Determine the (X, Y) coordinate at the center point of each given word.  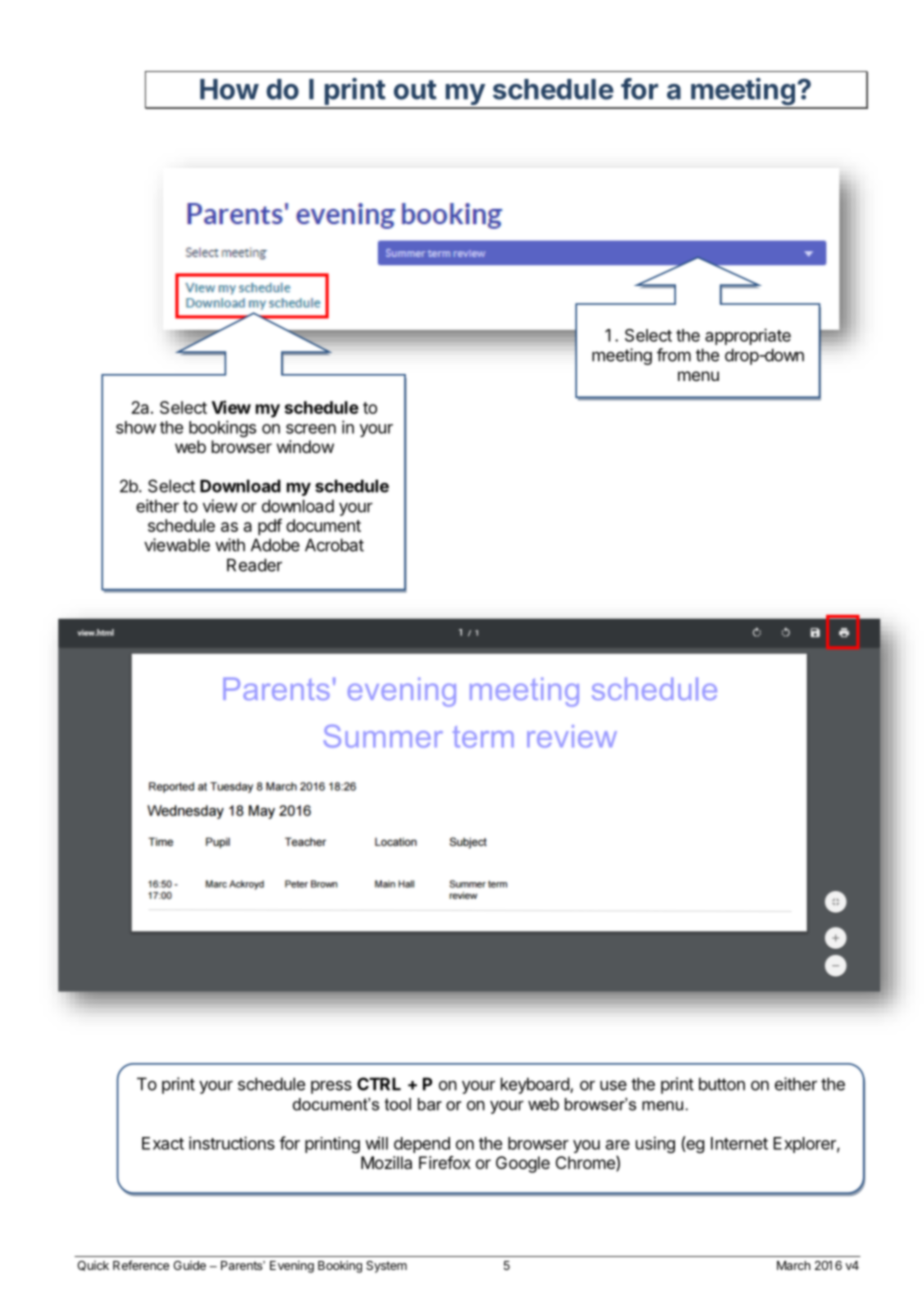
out (415, 90)
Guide (189, 1265)
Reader (254, 565)
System (386, 1267)
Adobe (275, 545)
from (674, 355)
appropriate (748, 336)
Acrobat (334, 545)
